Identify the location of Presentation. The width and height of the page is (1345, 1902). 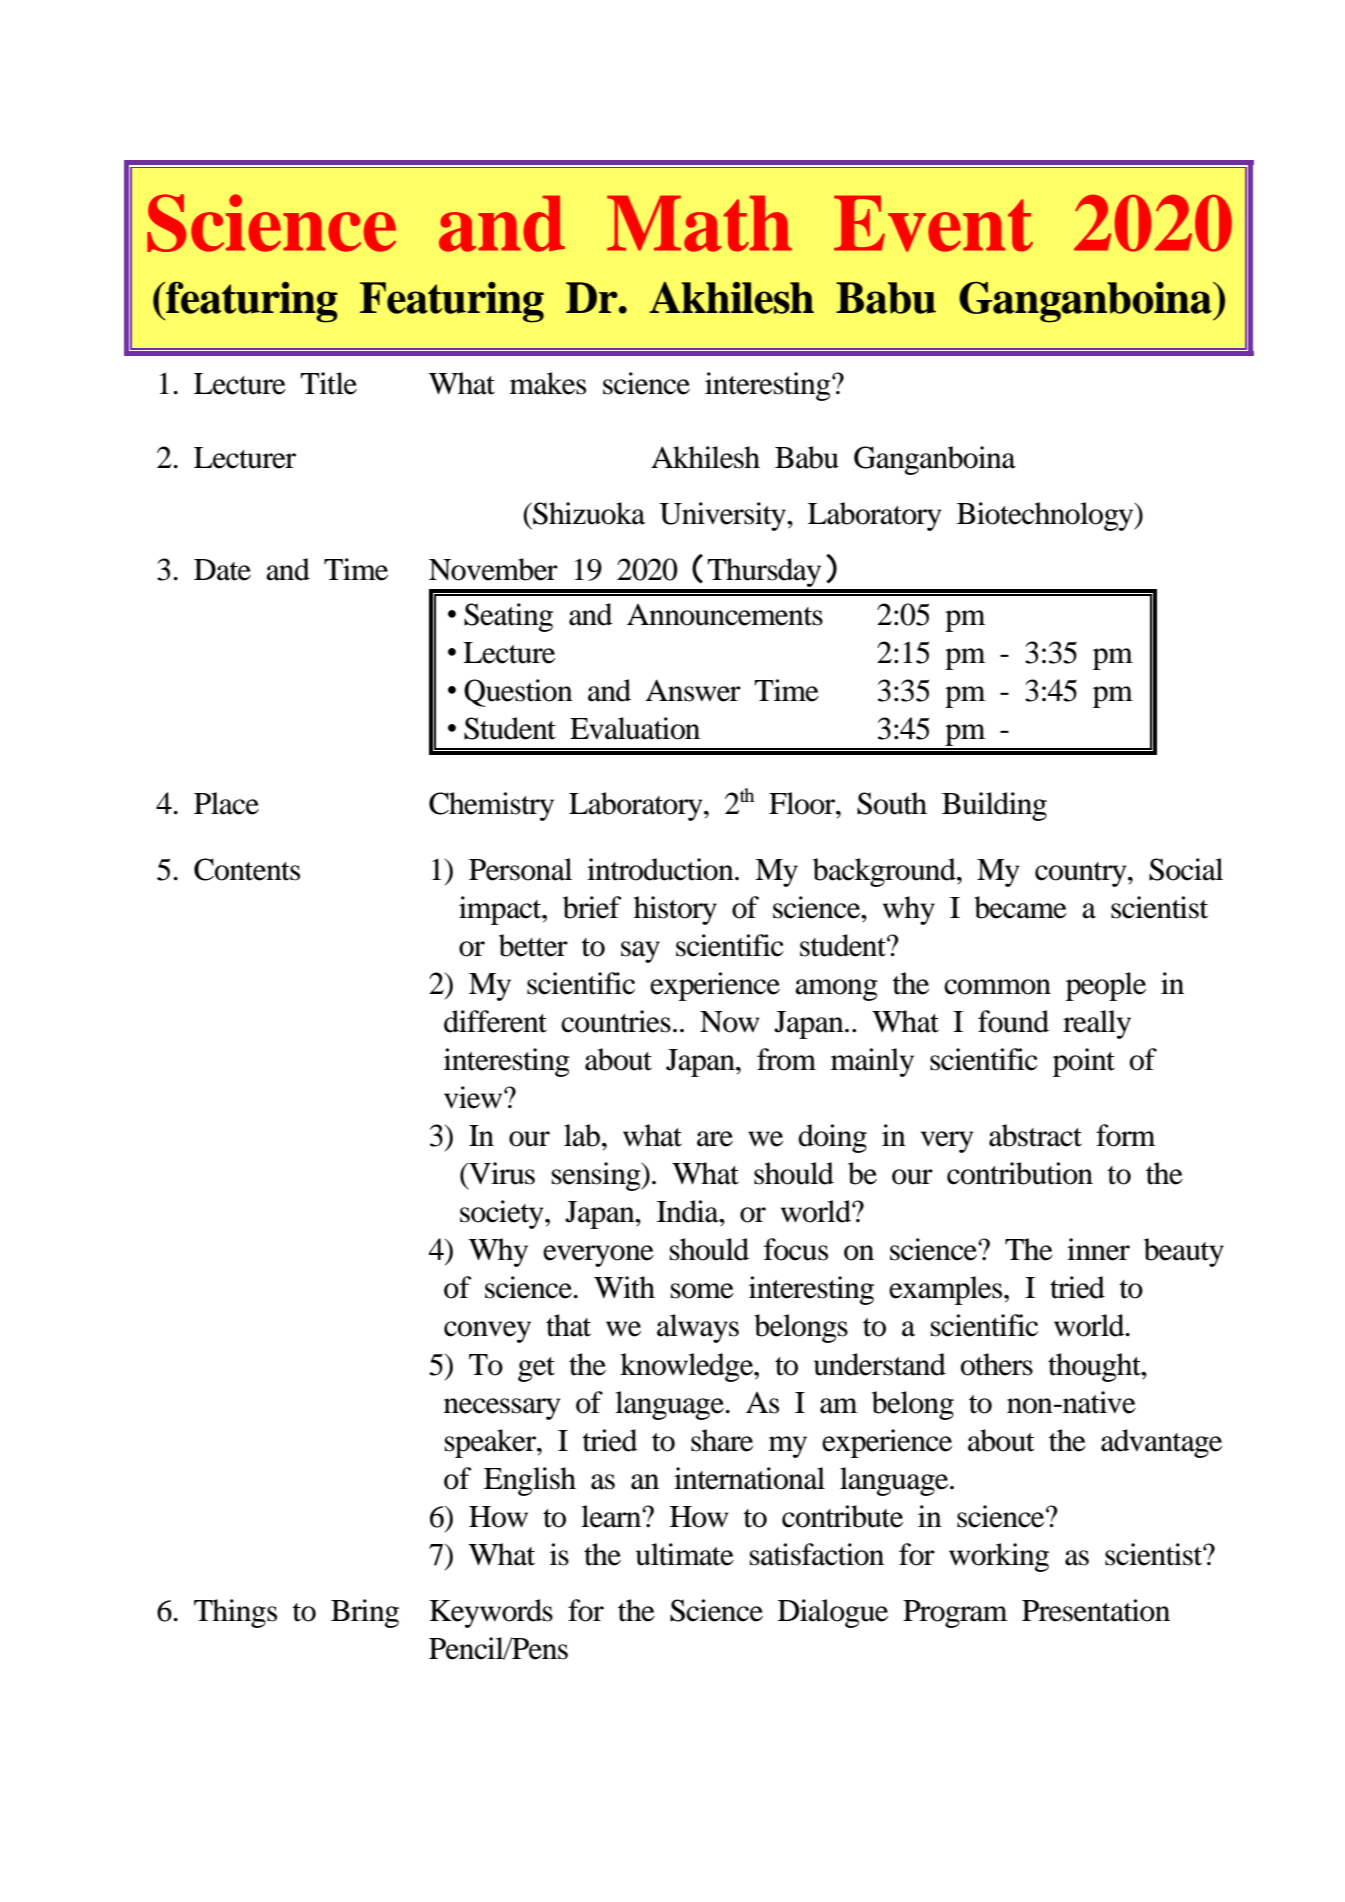
(1096, 1610).
